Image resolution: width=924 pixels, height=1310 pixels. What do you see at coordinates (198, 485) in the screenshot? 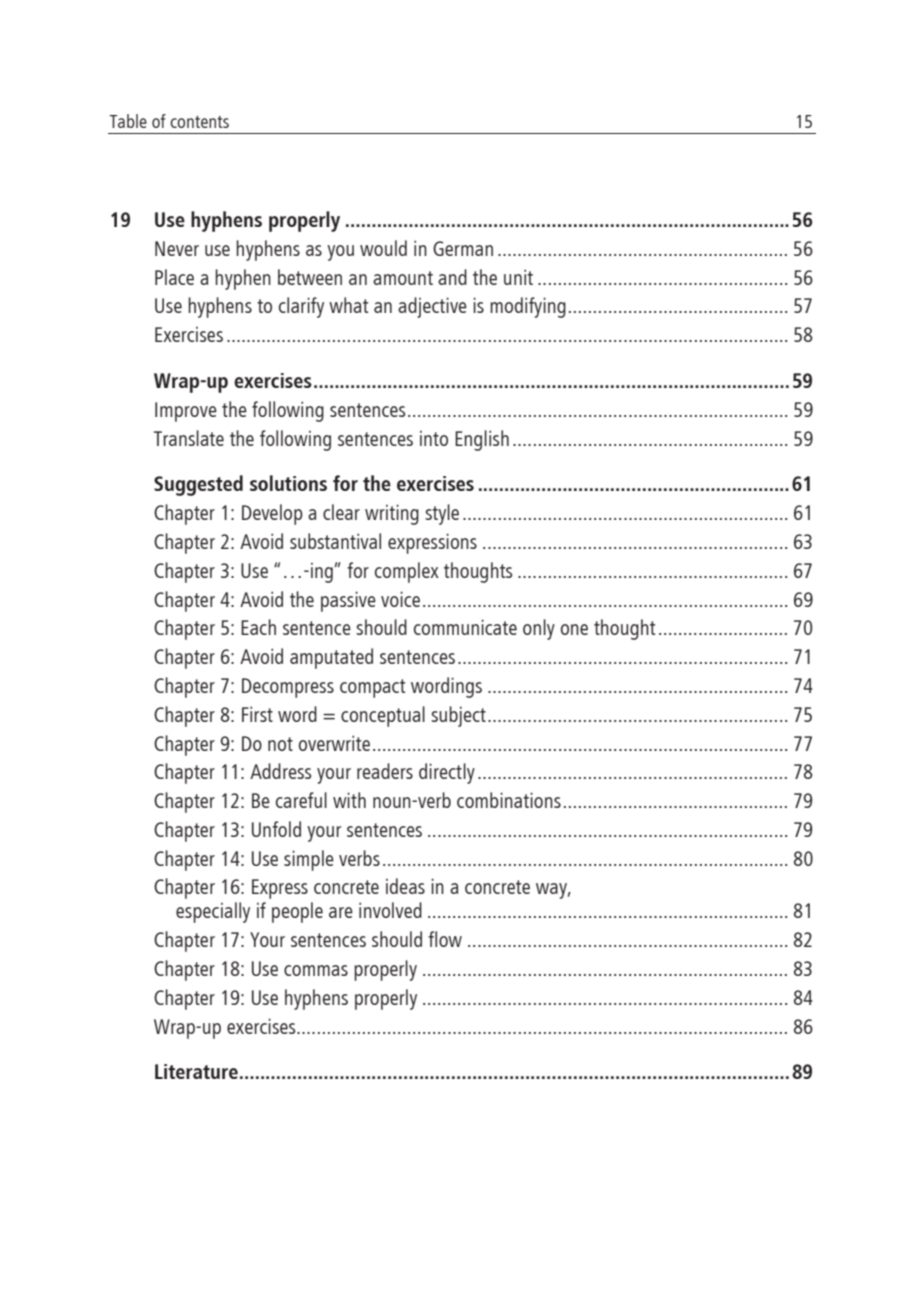
I see `Suggested` at bounding box center [198, 485].
